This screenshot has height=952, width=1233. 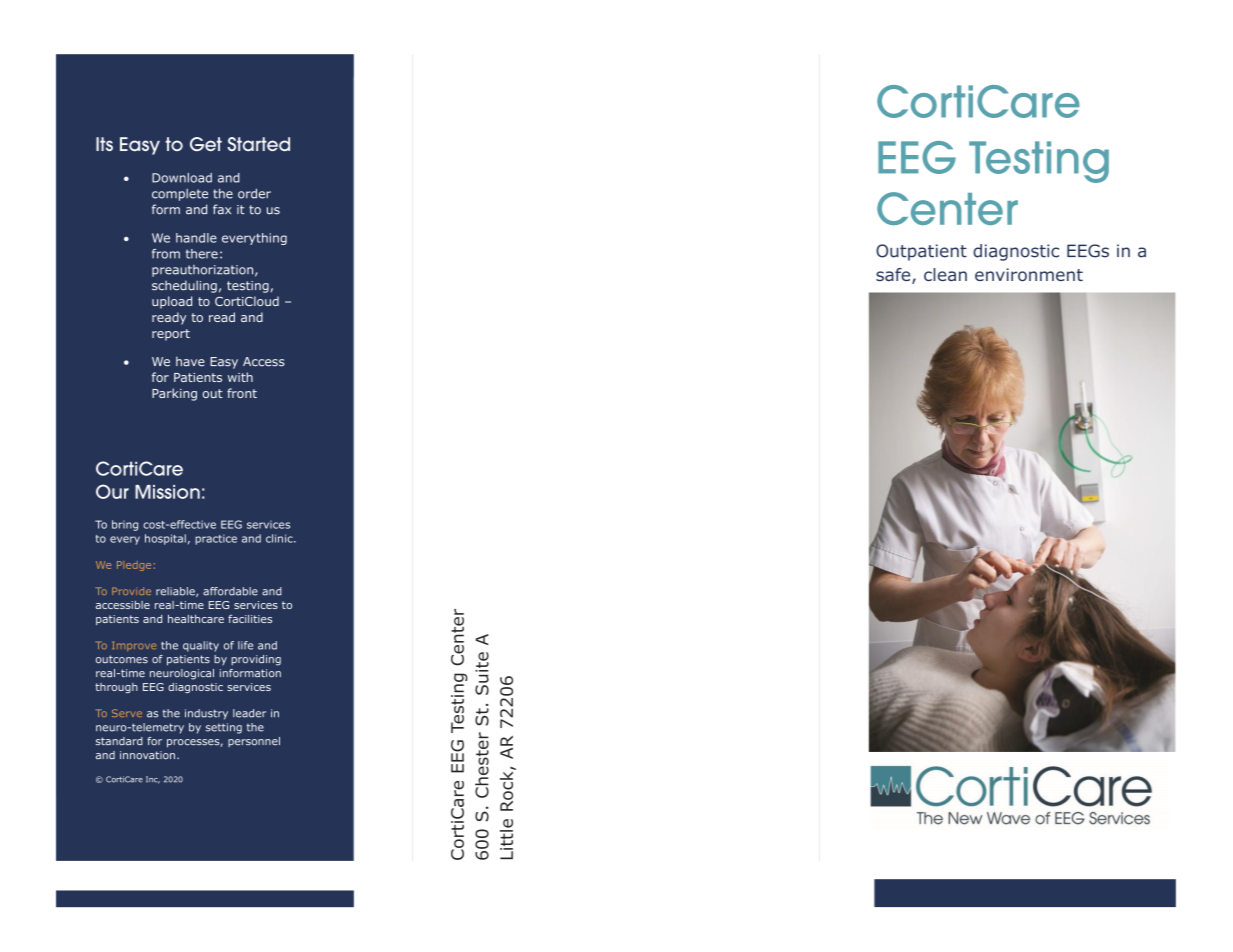 What do you see at coordinates (222, 209) in the screenshot?
I see `fax` at bounding box center [222, 209].
